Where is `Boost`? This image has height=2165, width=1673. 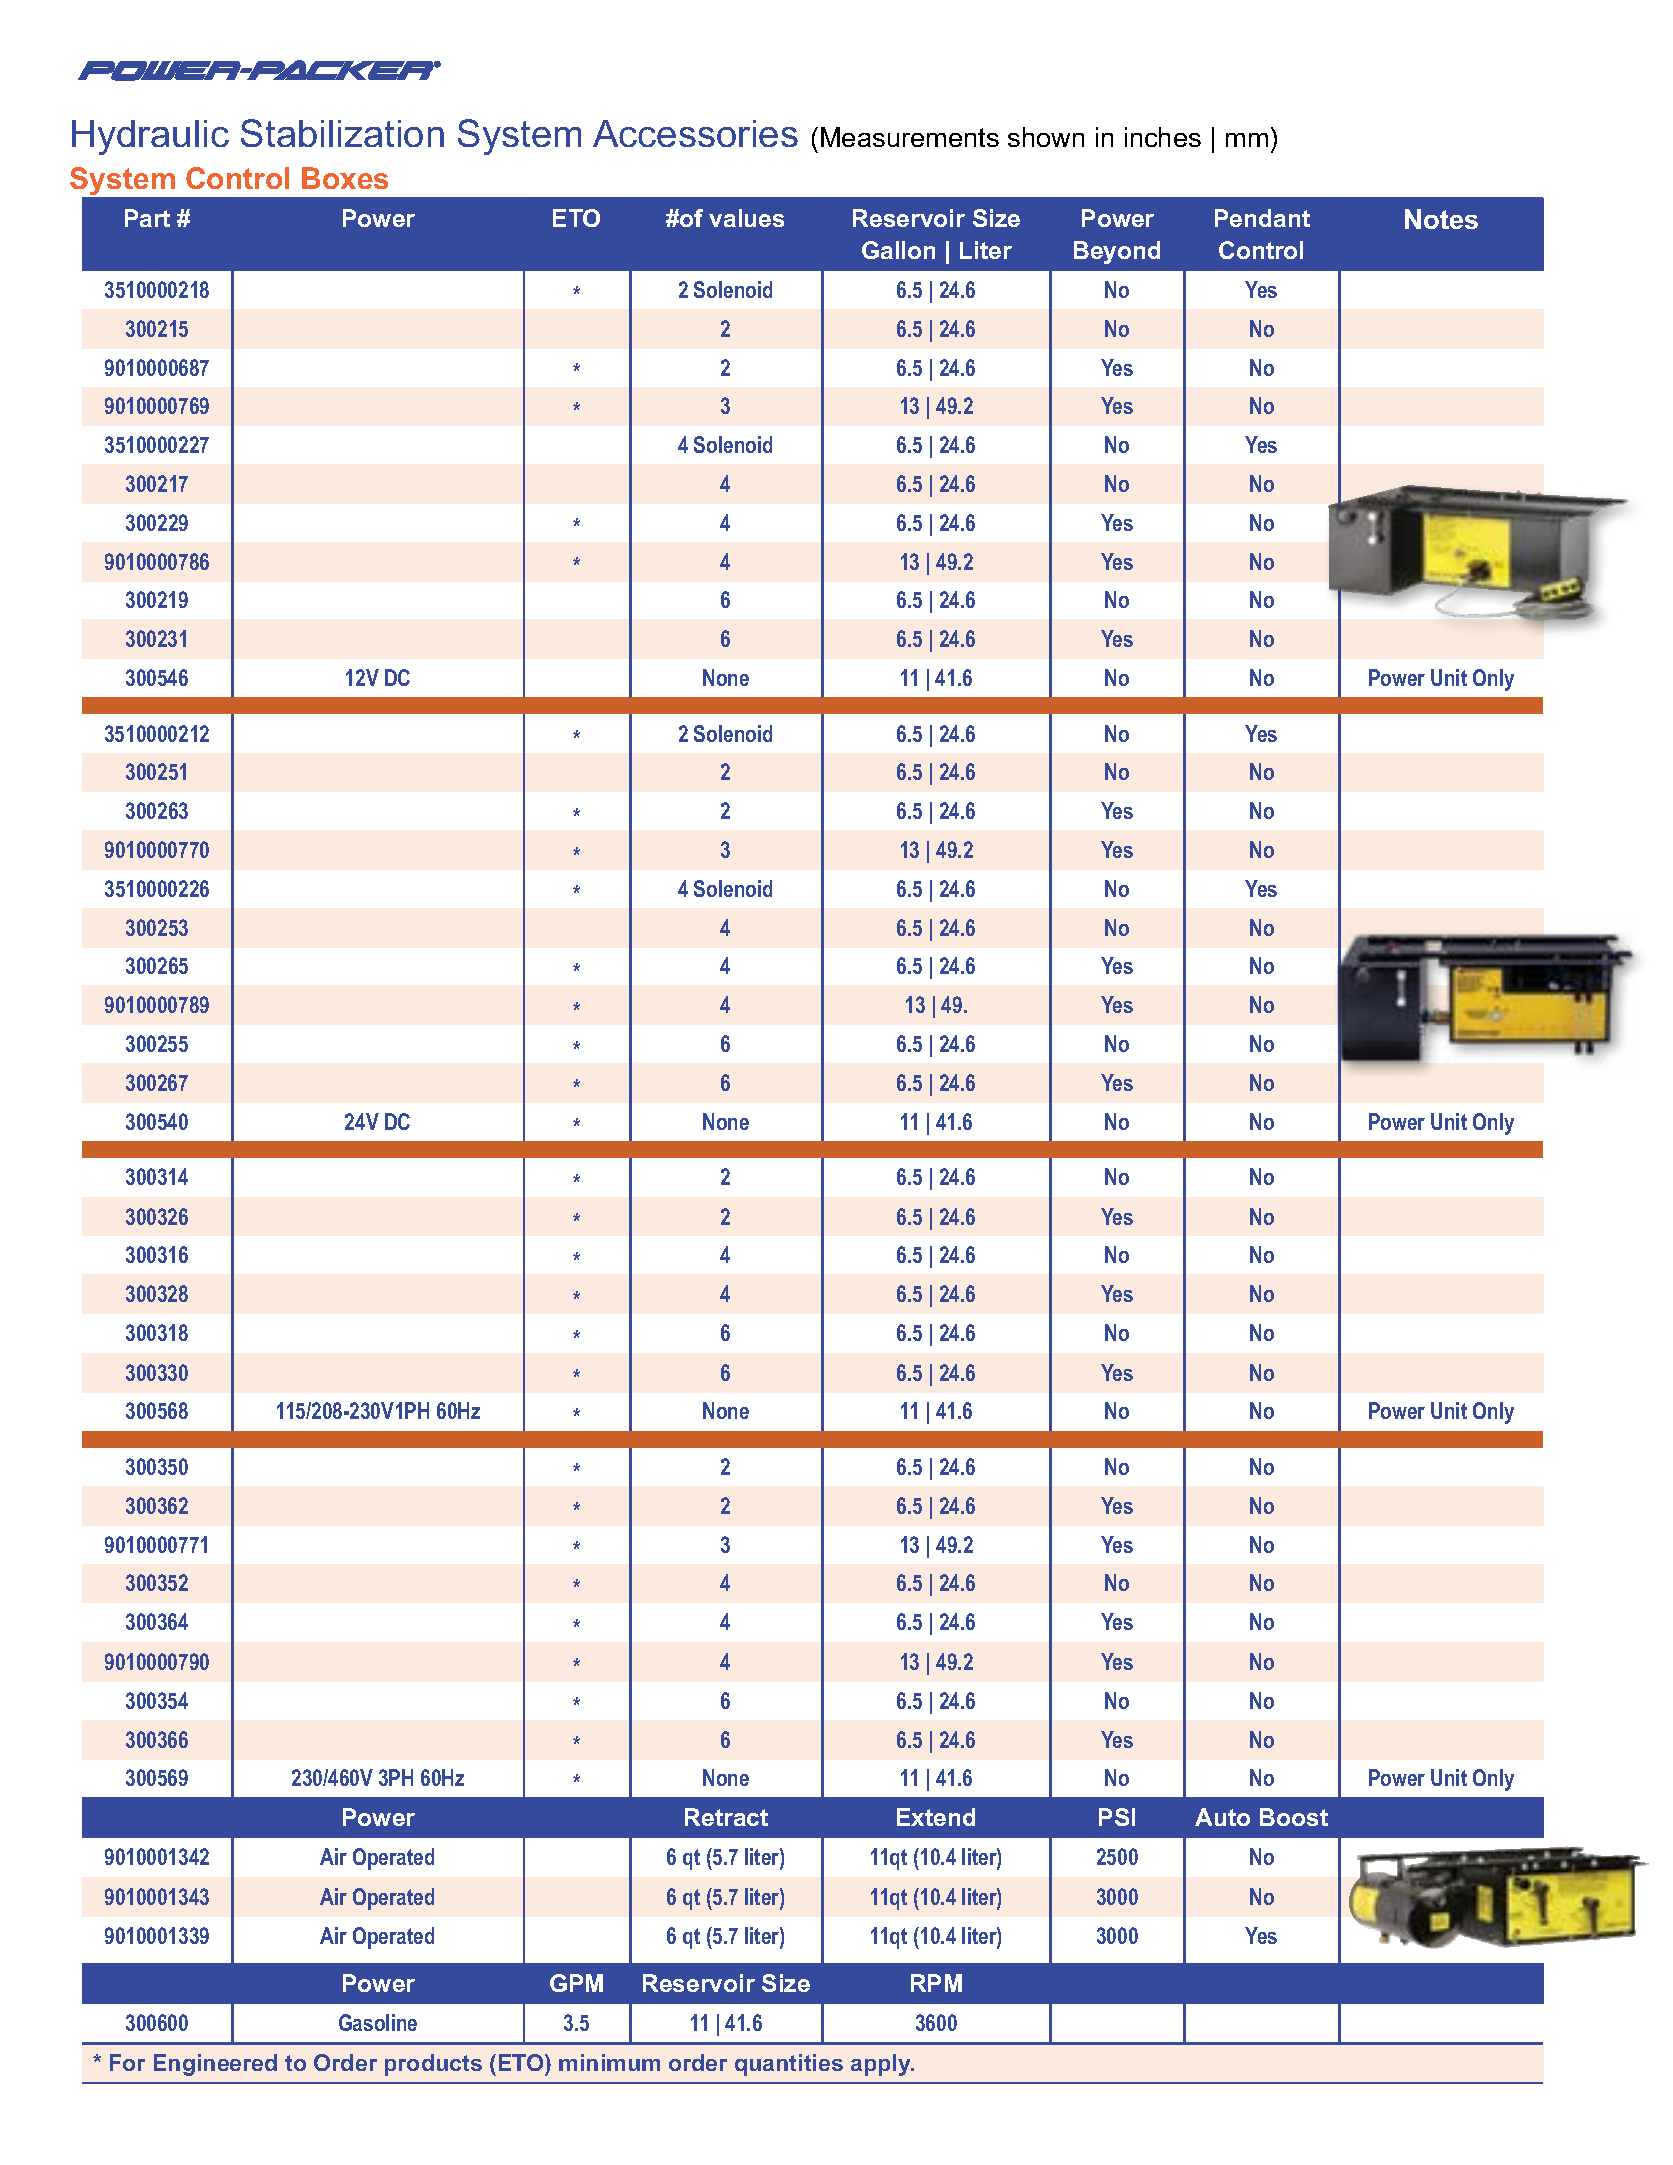
Boost is located at coordinates (1294, 1817).
